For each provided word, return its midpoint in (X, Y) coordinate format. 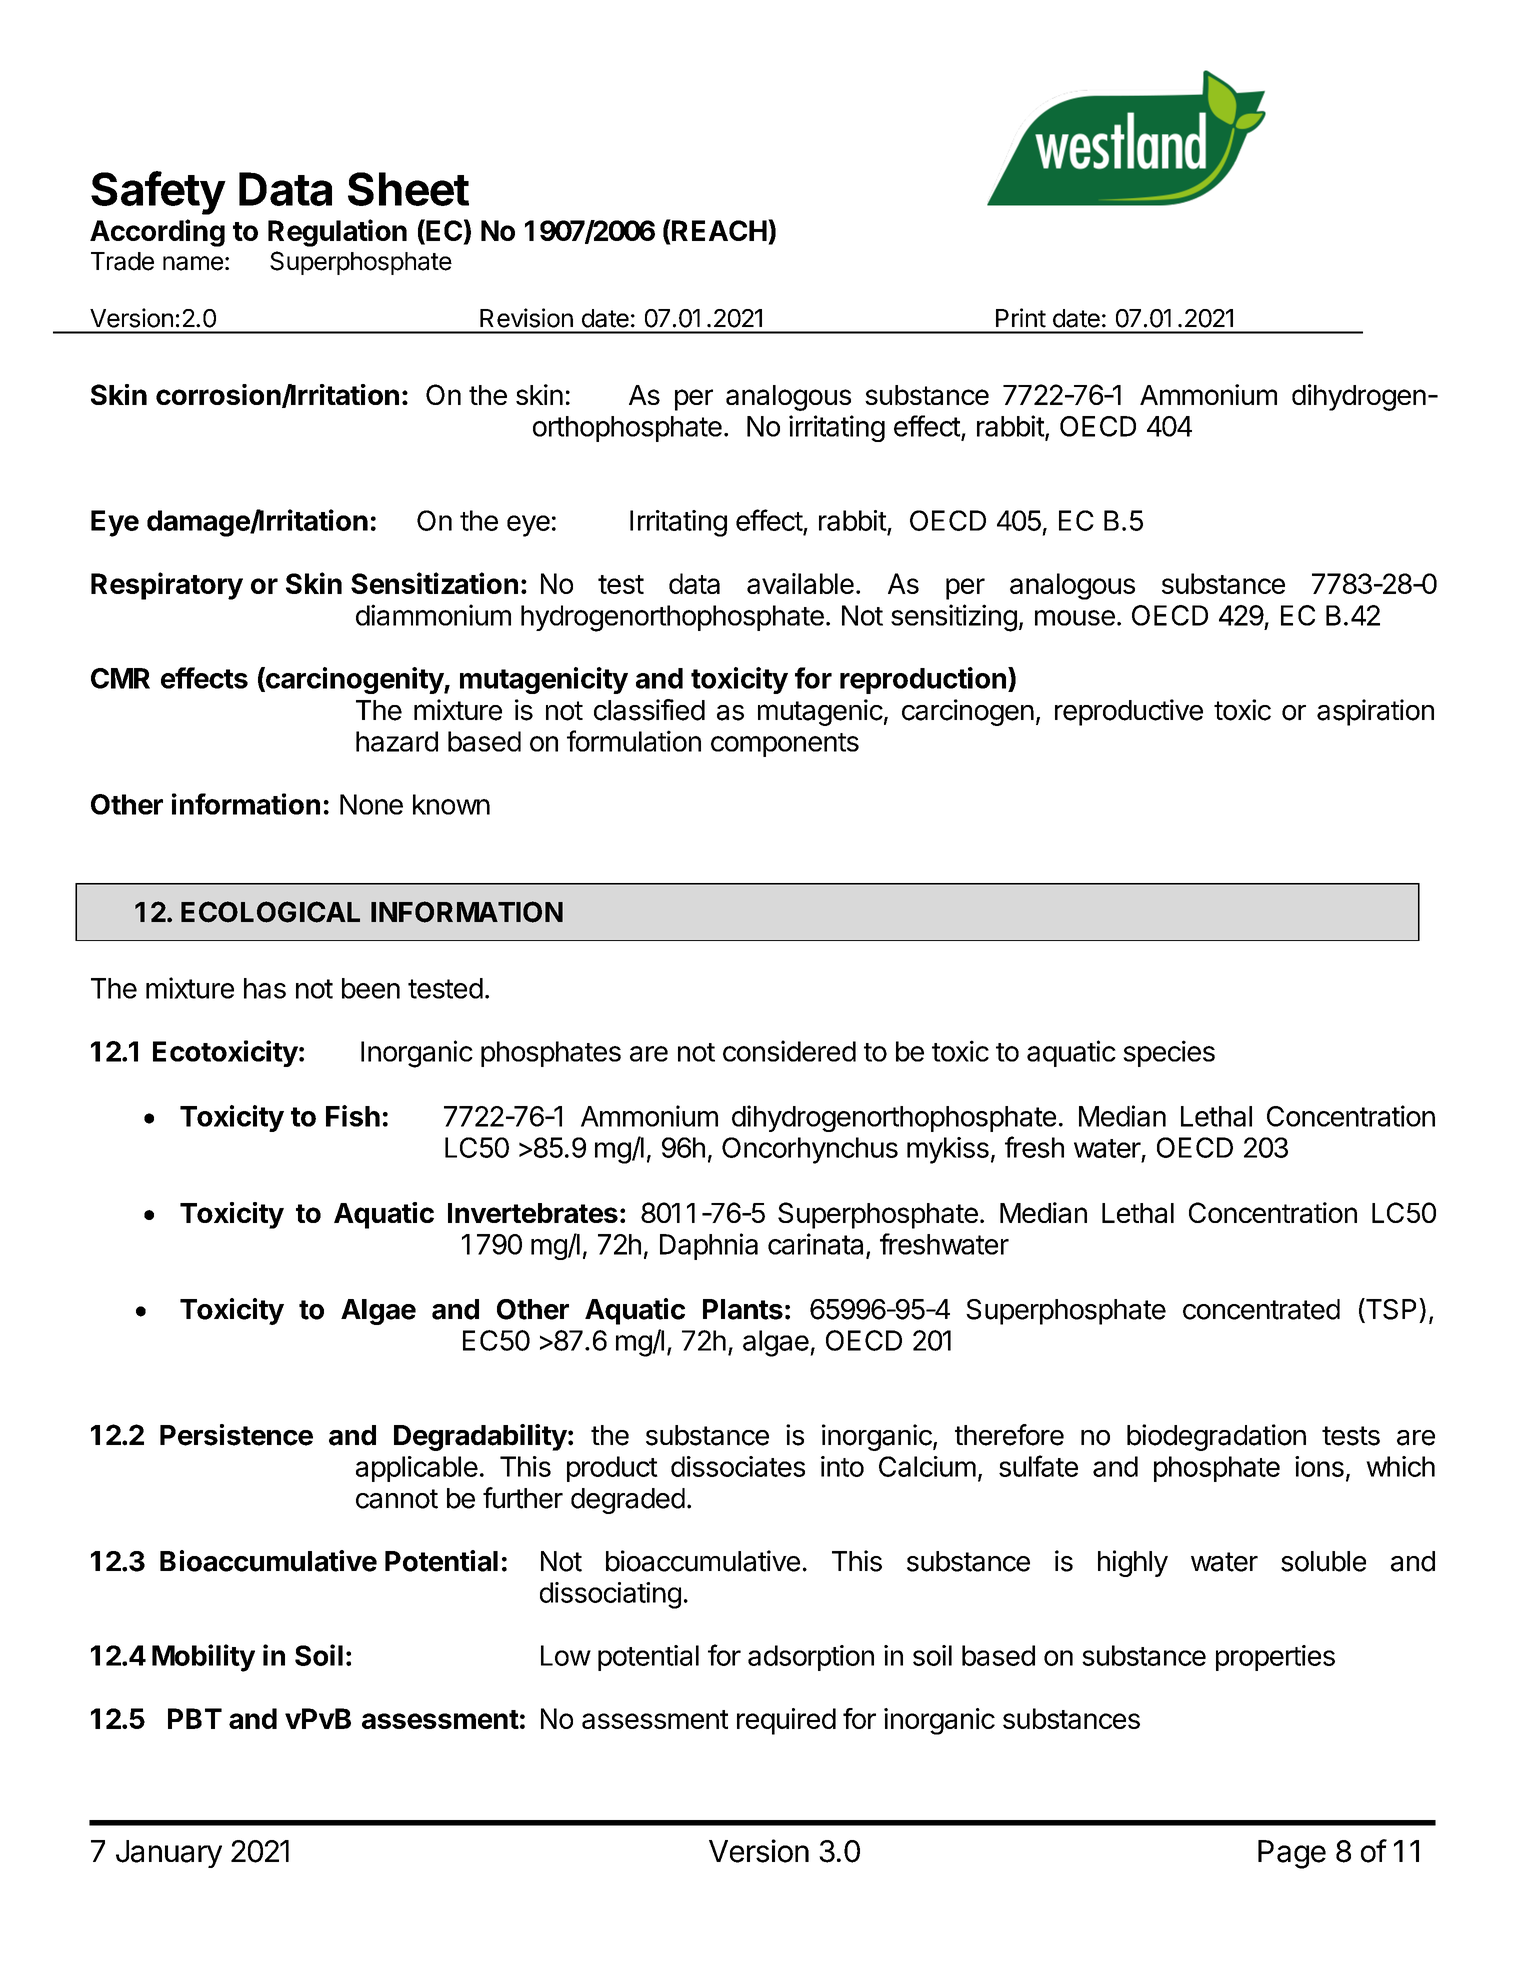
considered (789, 1051)
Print (1021, 318)
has (265, 988)
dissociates (738, 1466)
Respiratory (167, 586)
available (800, 583)
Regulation (337, 233)
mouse (1075, 618)
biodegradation (1216, 1437)
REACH (718, 230)
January (169, 1854)
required (786, 1721)
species (1169, 1053)
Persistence (236, 1435)
